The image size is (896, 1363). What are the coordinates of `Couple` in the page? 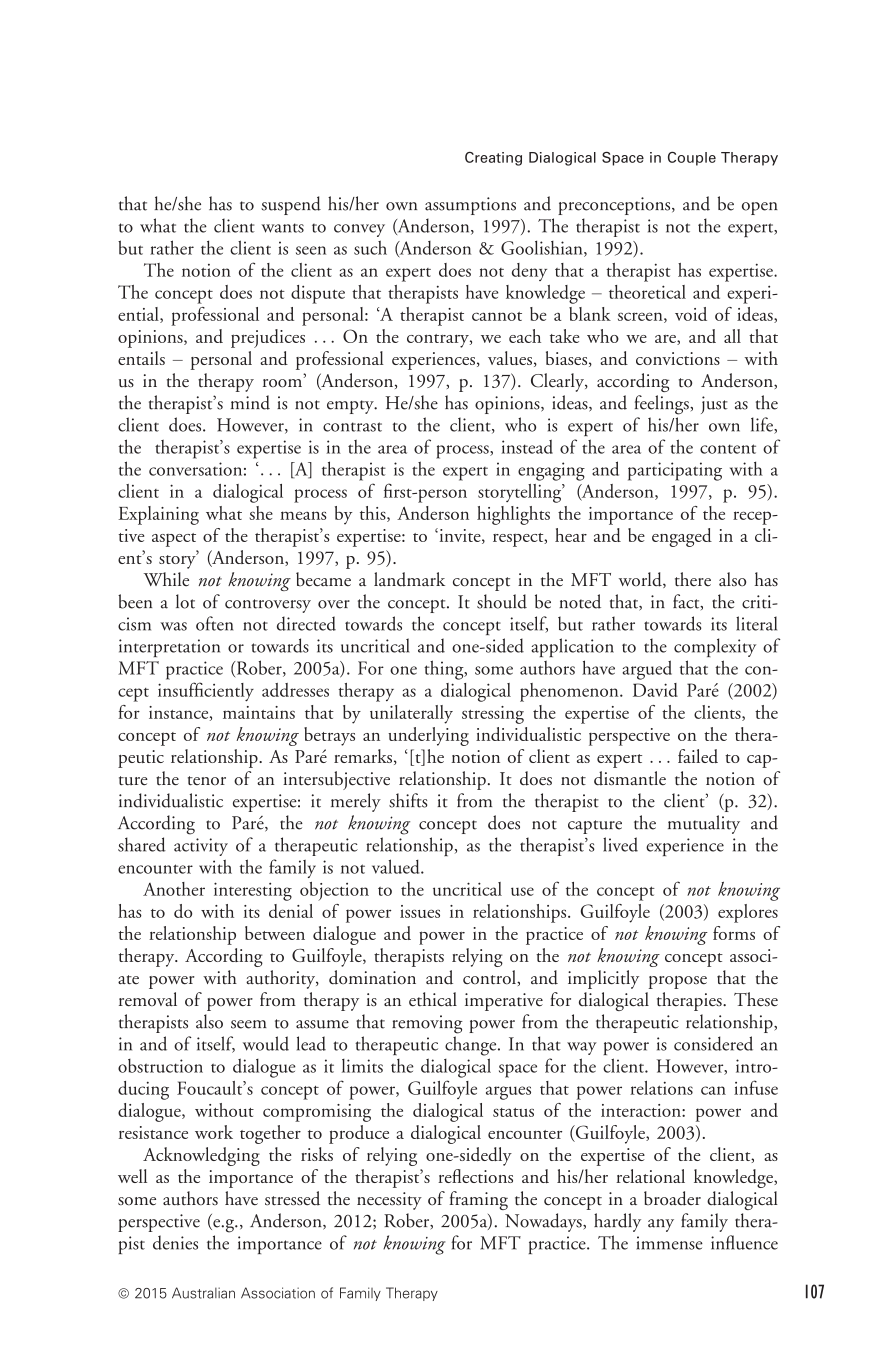 It's located at (692, 159).
